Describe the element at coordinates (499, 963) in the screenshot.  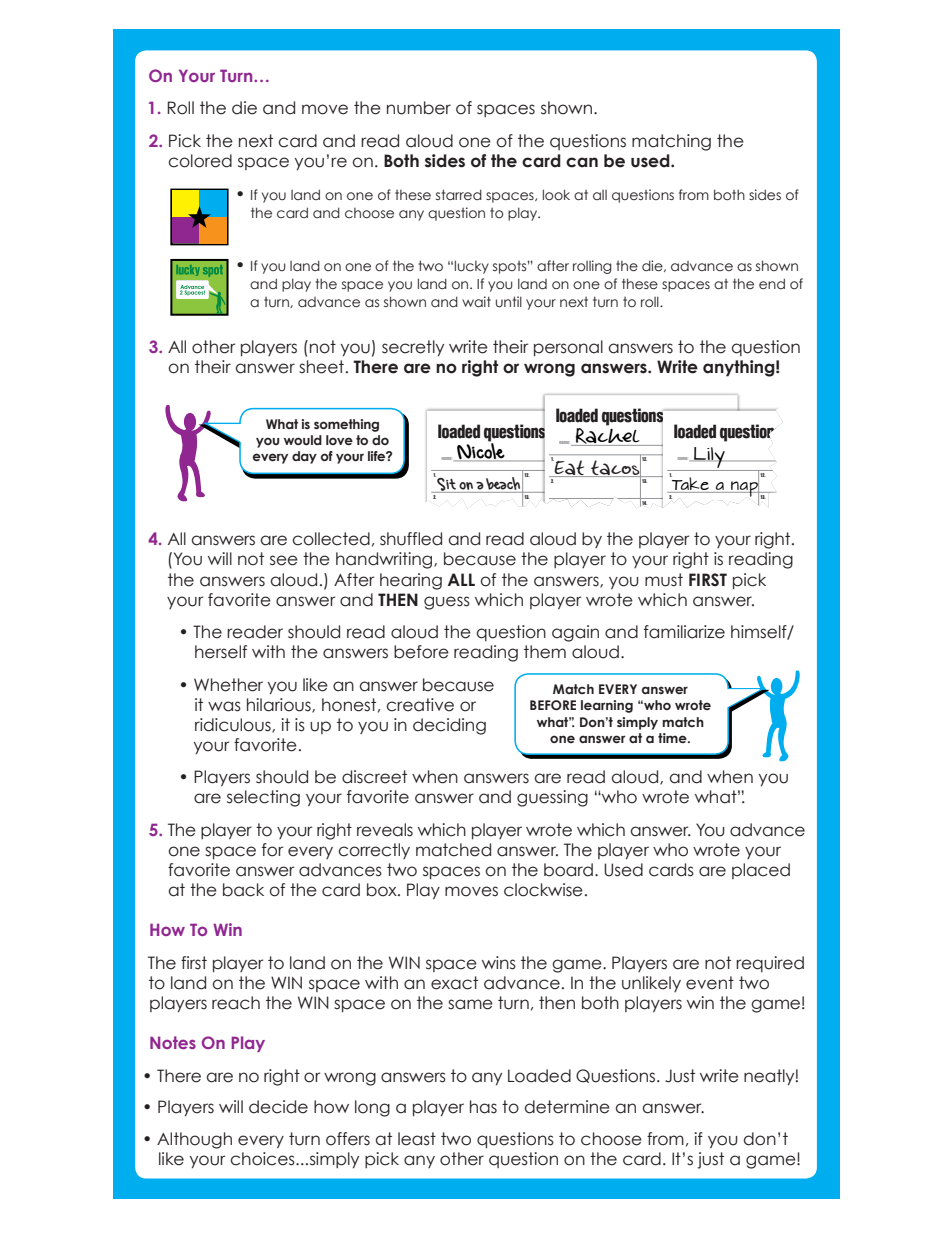
I see `wins` at that location.
